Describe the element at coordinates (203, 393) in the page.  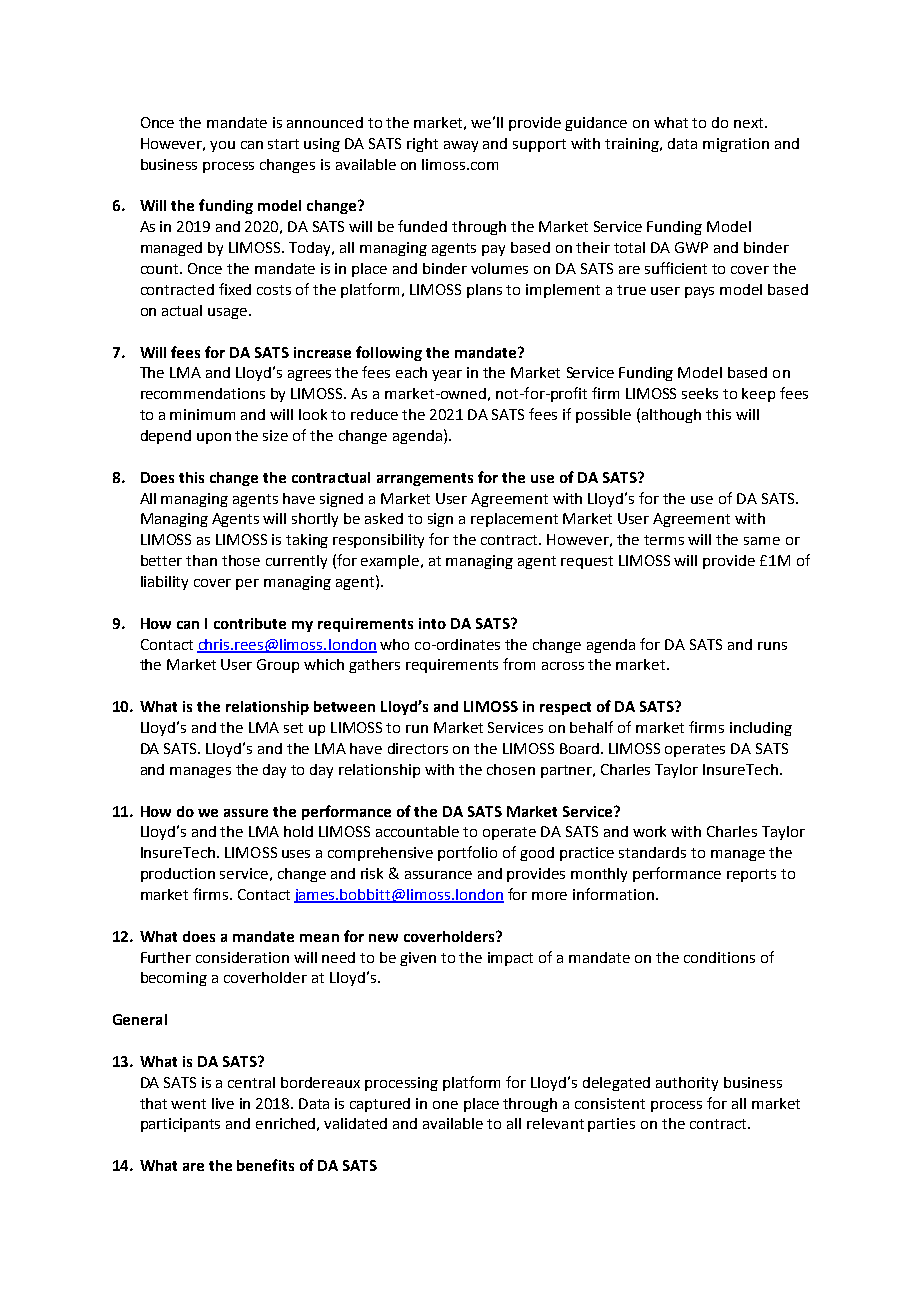
I see `recommendations` at that location.
